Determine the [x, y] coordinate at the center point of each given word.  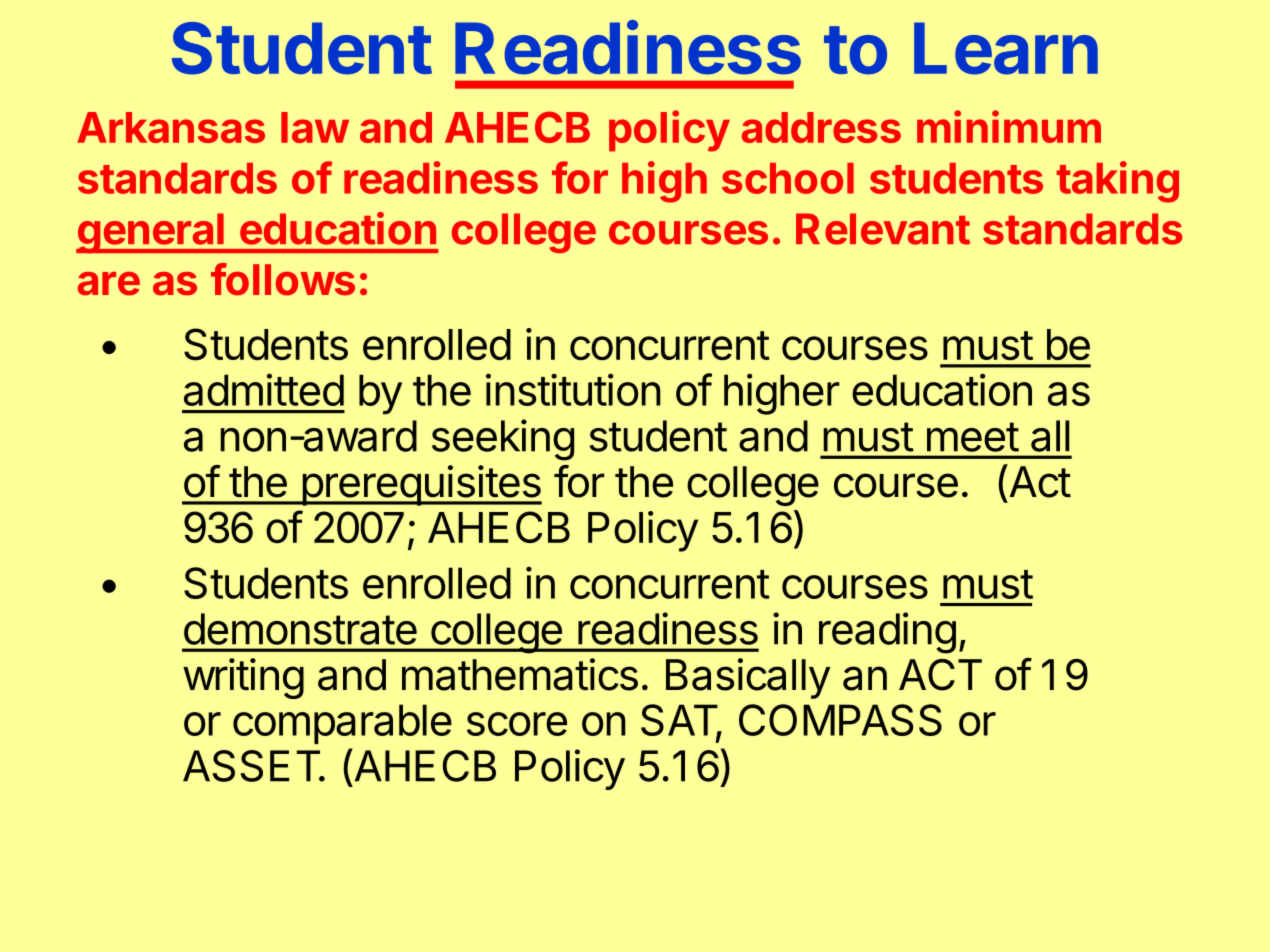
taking [1118, 182]
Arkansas [171, 127]
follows [283, 279]
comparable [342, 724]
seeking [503, 440]
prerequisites [420, 485]
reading [887, 633]
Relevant [883, 229]
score [517, 724]
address [821, 127]
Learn [1006, 48]
